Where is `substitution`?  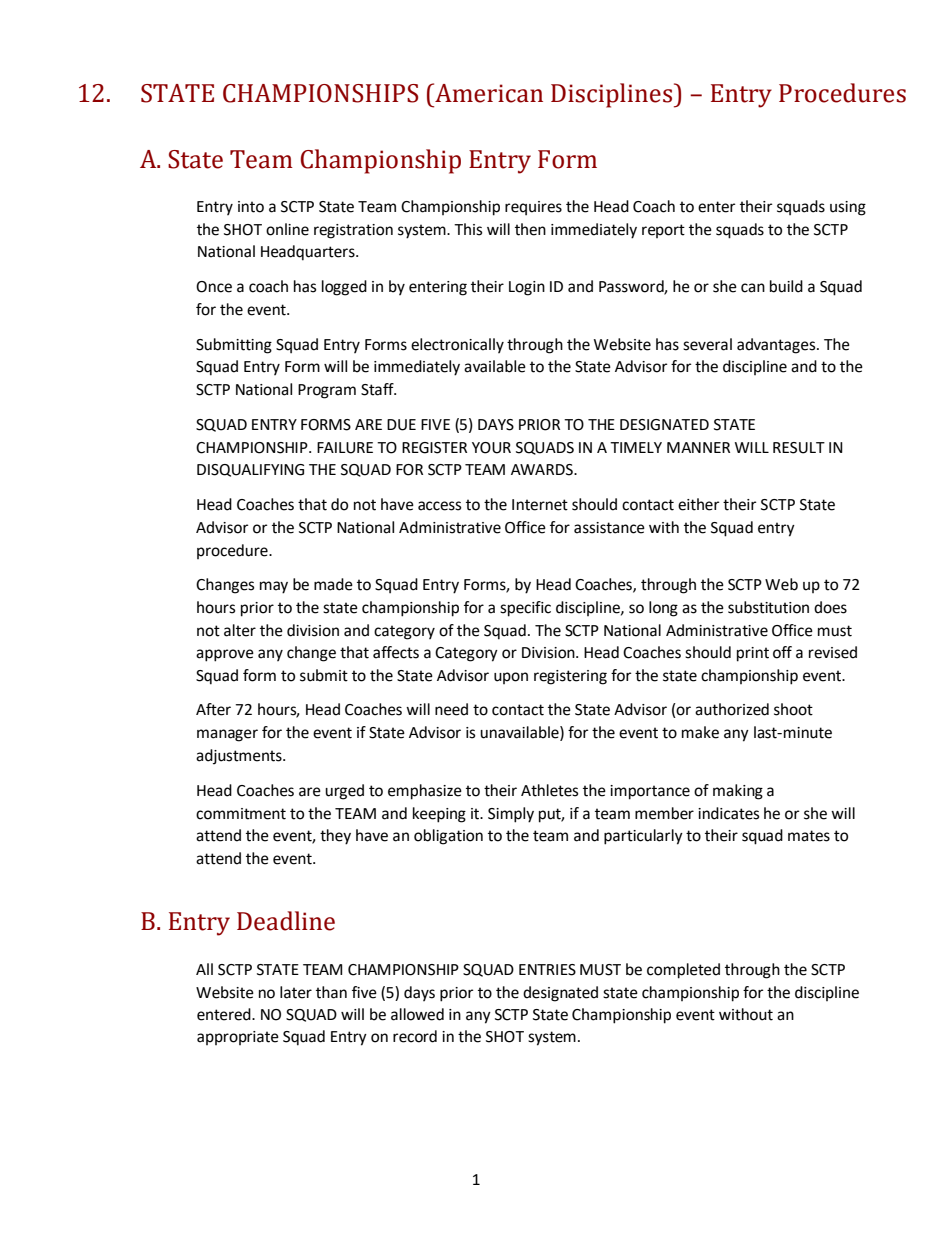
substitution is located at coordinates (768, 607).
